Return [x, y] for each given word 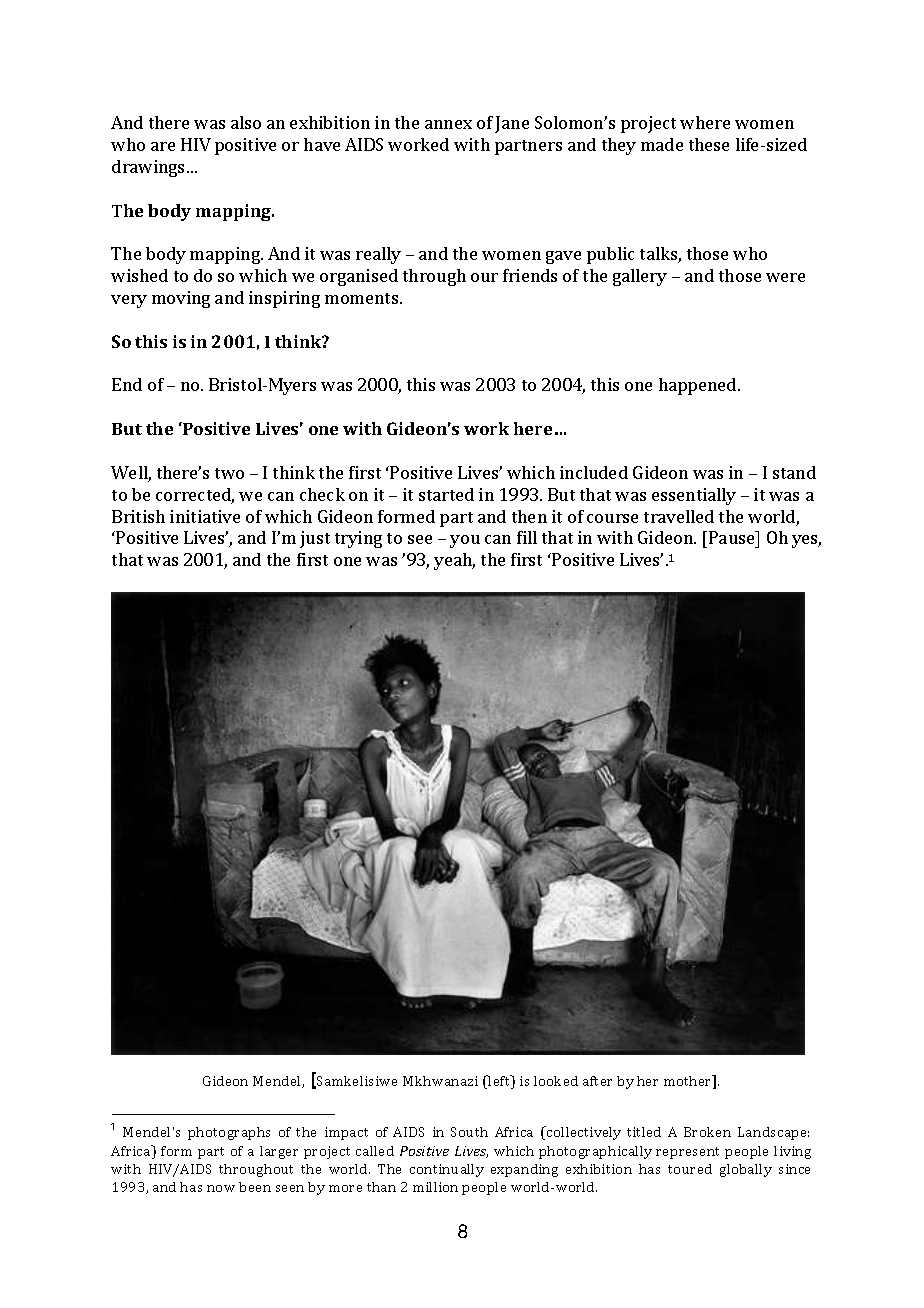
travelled [679, 516]
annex [448, 124]
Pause [733, 537]
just [315, 539]
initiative [205, 516]
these [709, 144]
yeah [454, 561]
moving [181, 299]
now [221, 1188]
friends [530, 275]
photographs [229, 1133]
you [465, 541]
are [163, 146]
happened [699, 386]
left [500, 1082]
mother [689, 1082]
